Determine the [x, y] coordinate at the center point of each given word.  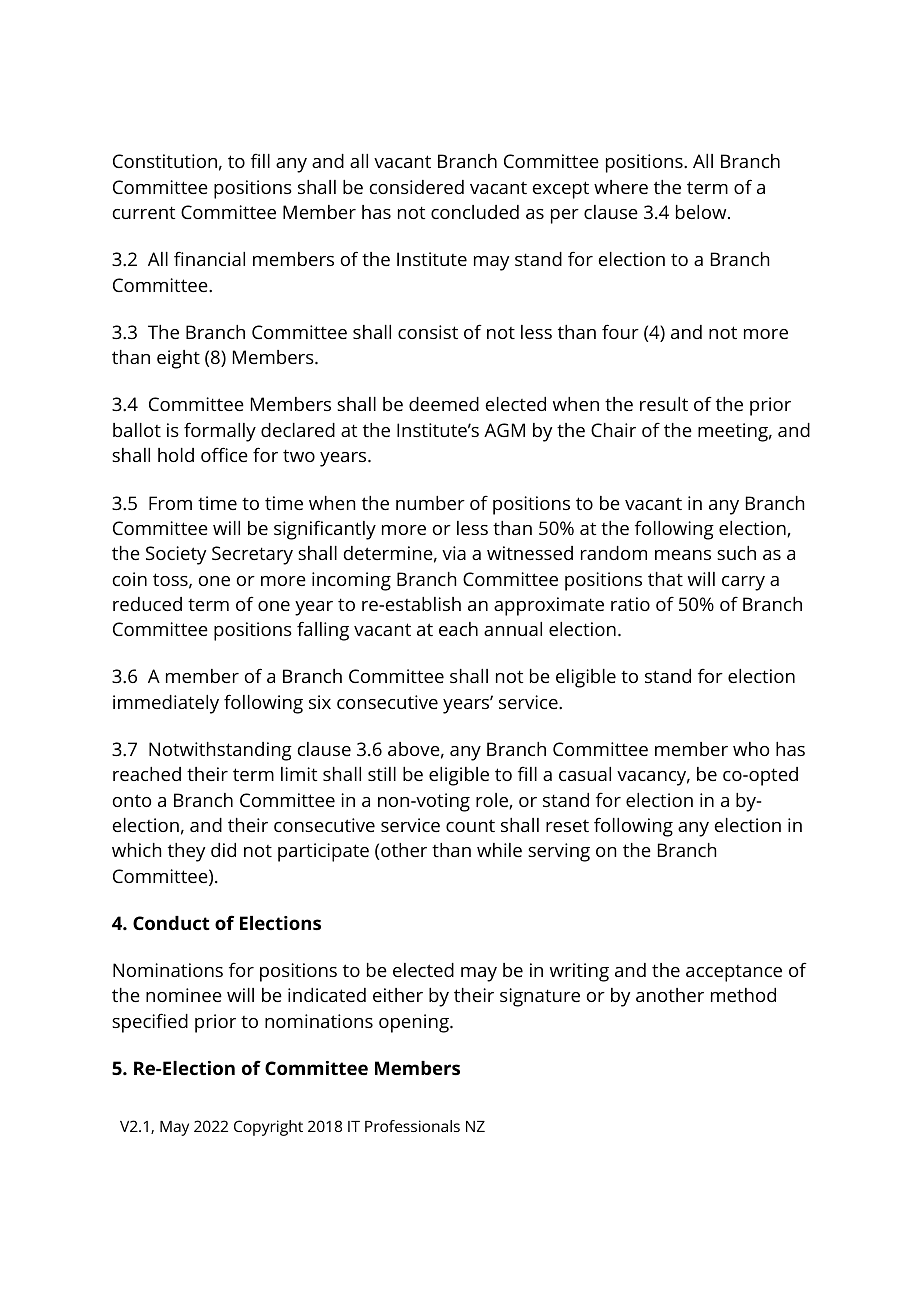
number [430, 503]
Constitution [165, 161]
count [470, 825]
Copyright [268, 1128]
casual [585, 774]
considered [417, 187]
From [170, 503]
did [223, 850]
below [702, 212]
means [683, 555]
